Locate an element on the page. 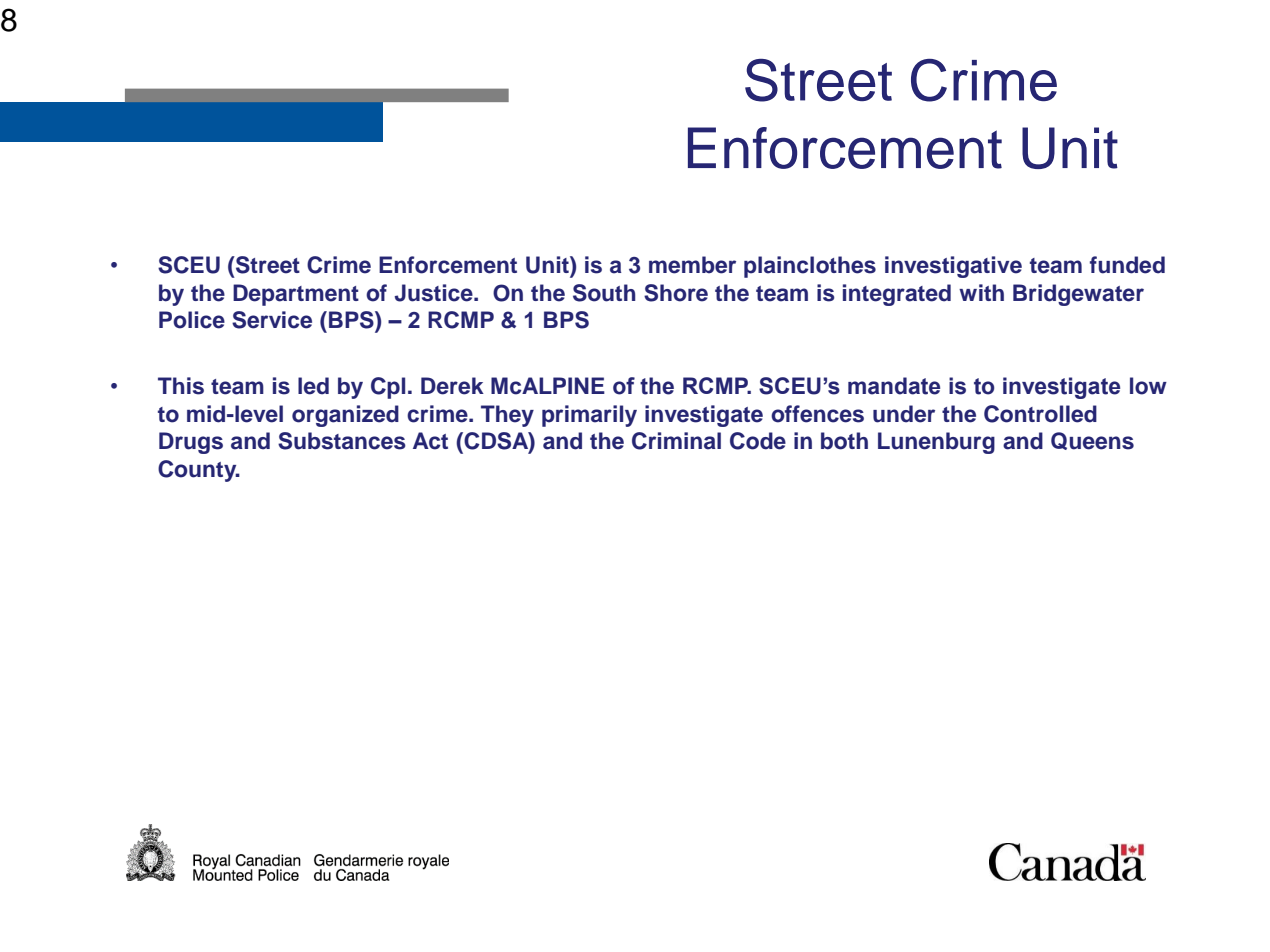 Image resolution: width=1270 pixels, height=952 pixels. low is located at coordinates (1148, 386).
